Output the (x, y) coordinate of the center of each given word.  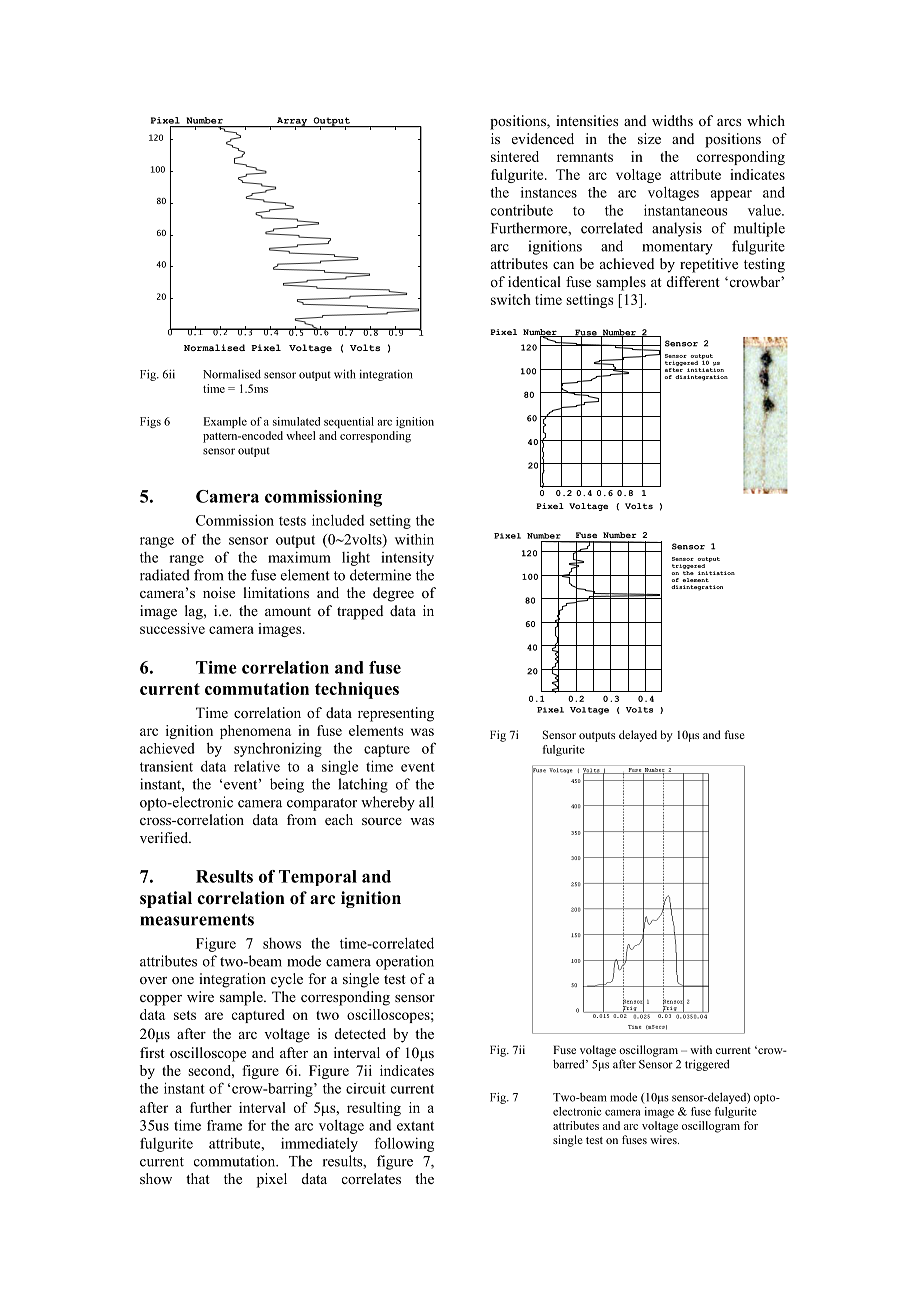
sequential (349, 422)
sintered (515, 156)
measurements (197, 920)
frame (224, 1125)
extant (415, 1126)
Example (225, 422)
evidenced (543, 138)
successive (172, 628)
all (426, 802)
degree (393, 594)
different (693, 281)
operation (405, 962)
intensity (407, 559)
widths (672, 120)
